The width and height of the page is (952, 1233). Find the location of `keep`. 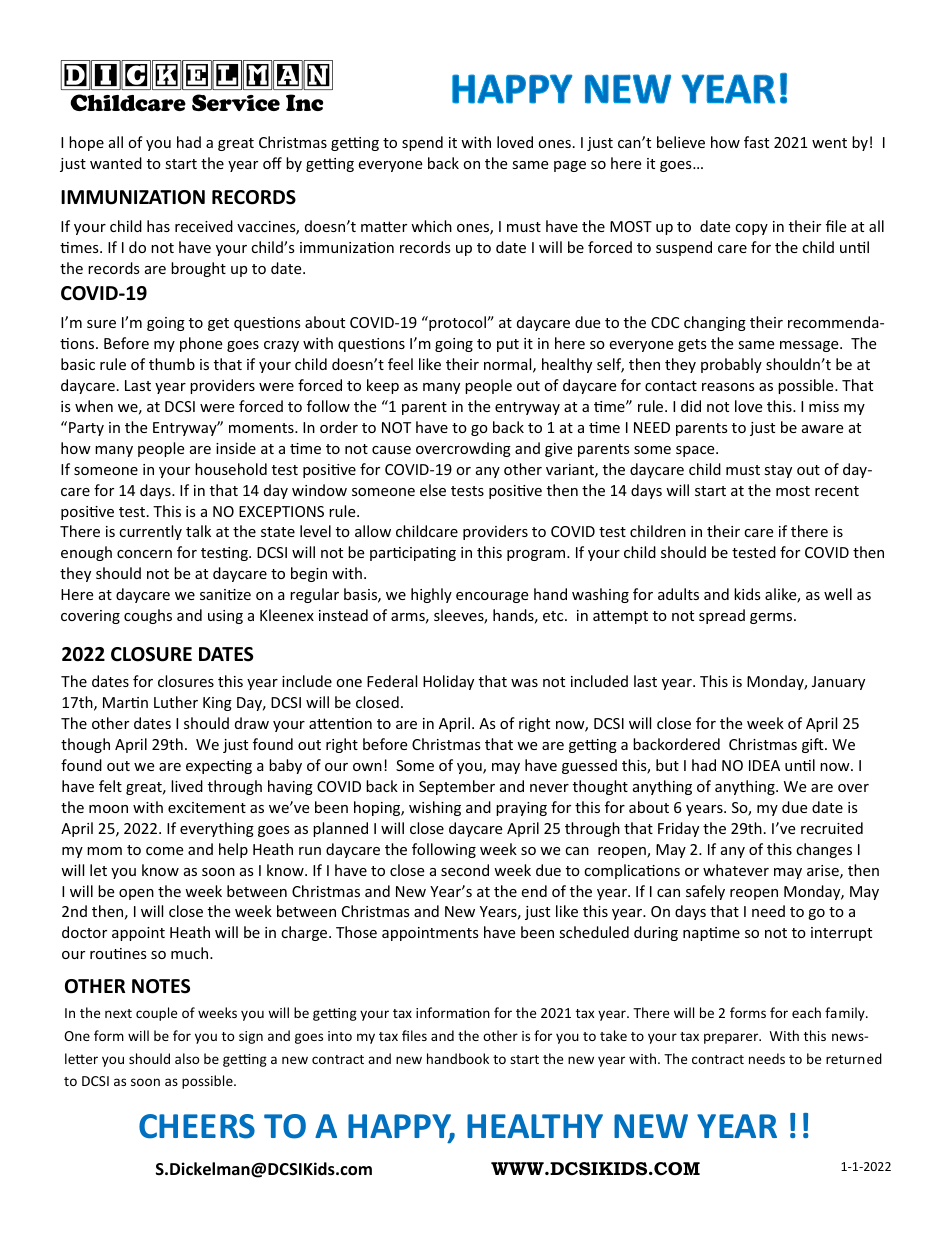

keep is located at coordinates (383, 386).
